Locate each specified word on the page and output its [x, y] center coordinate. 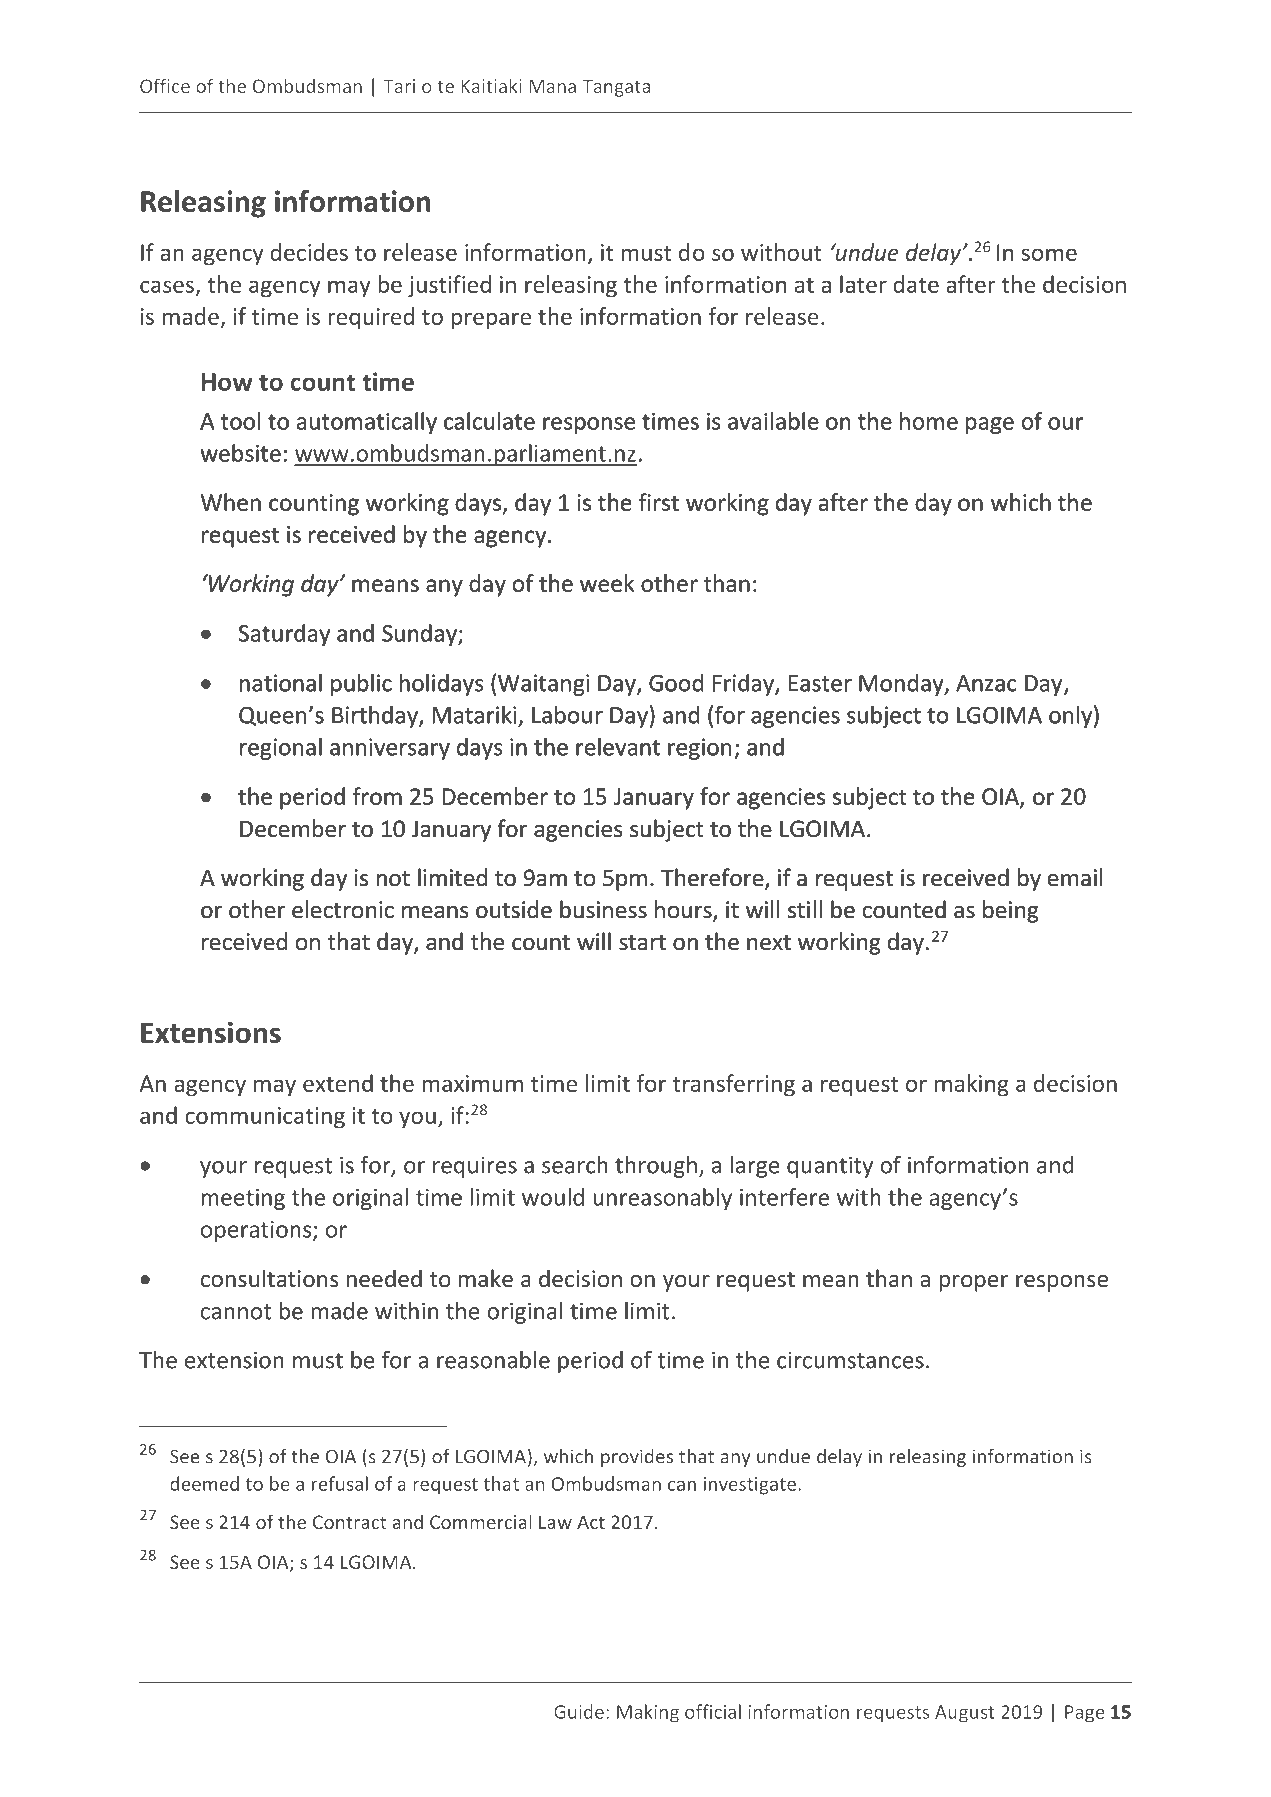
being [1010, 911]
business [603, 909]
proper [973, 1283]
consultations [269, 1278]
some [1049, 254]
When [231, 502]
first [659, 502]
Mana [552, 86]
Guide [579, 1711]
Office [165, 85]
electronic [343, 909]
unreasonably [662, 1199]
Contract [349, 1522]
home [929, 421]
